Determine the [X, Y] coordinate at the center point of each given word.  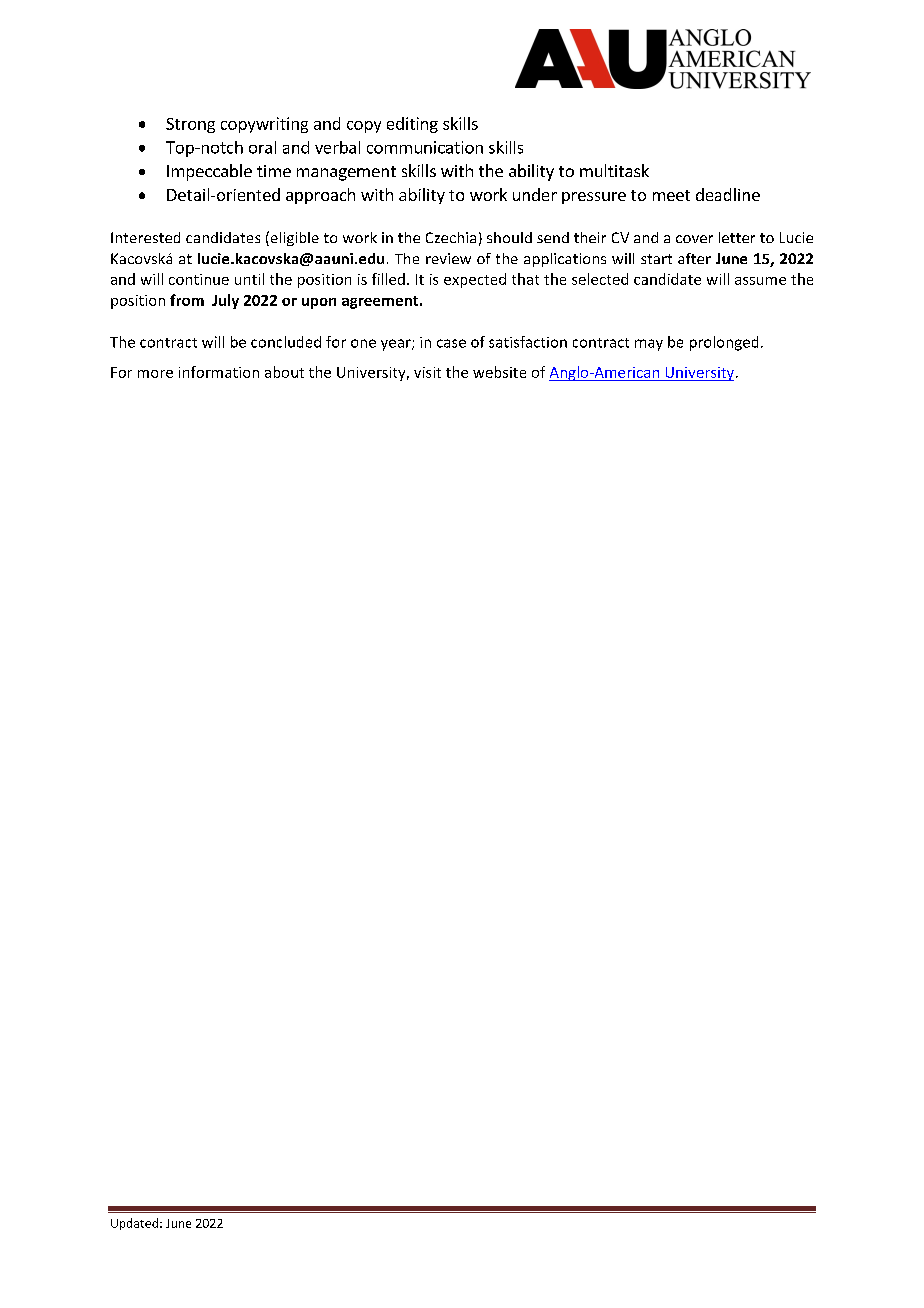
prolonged [724, 343]
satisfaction [528, 342]
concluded [286, 342]
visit [427, 372]
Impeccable [209, 172]
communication [425, 147]
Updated [134, 1224]
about [284, 372]
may [649, 345]
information [219, 372]
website [499, 372]
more [155, 374]
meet [671, 195]
